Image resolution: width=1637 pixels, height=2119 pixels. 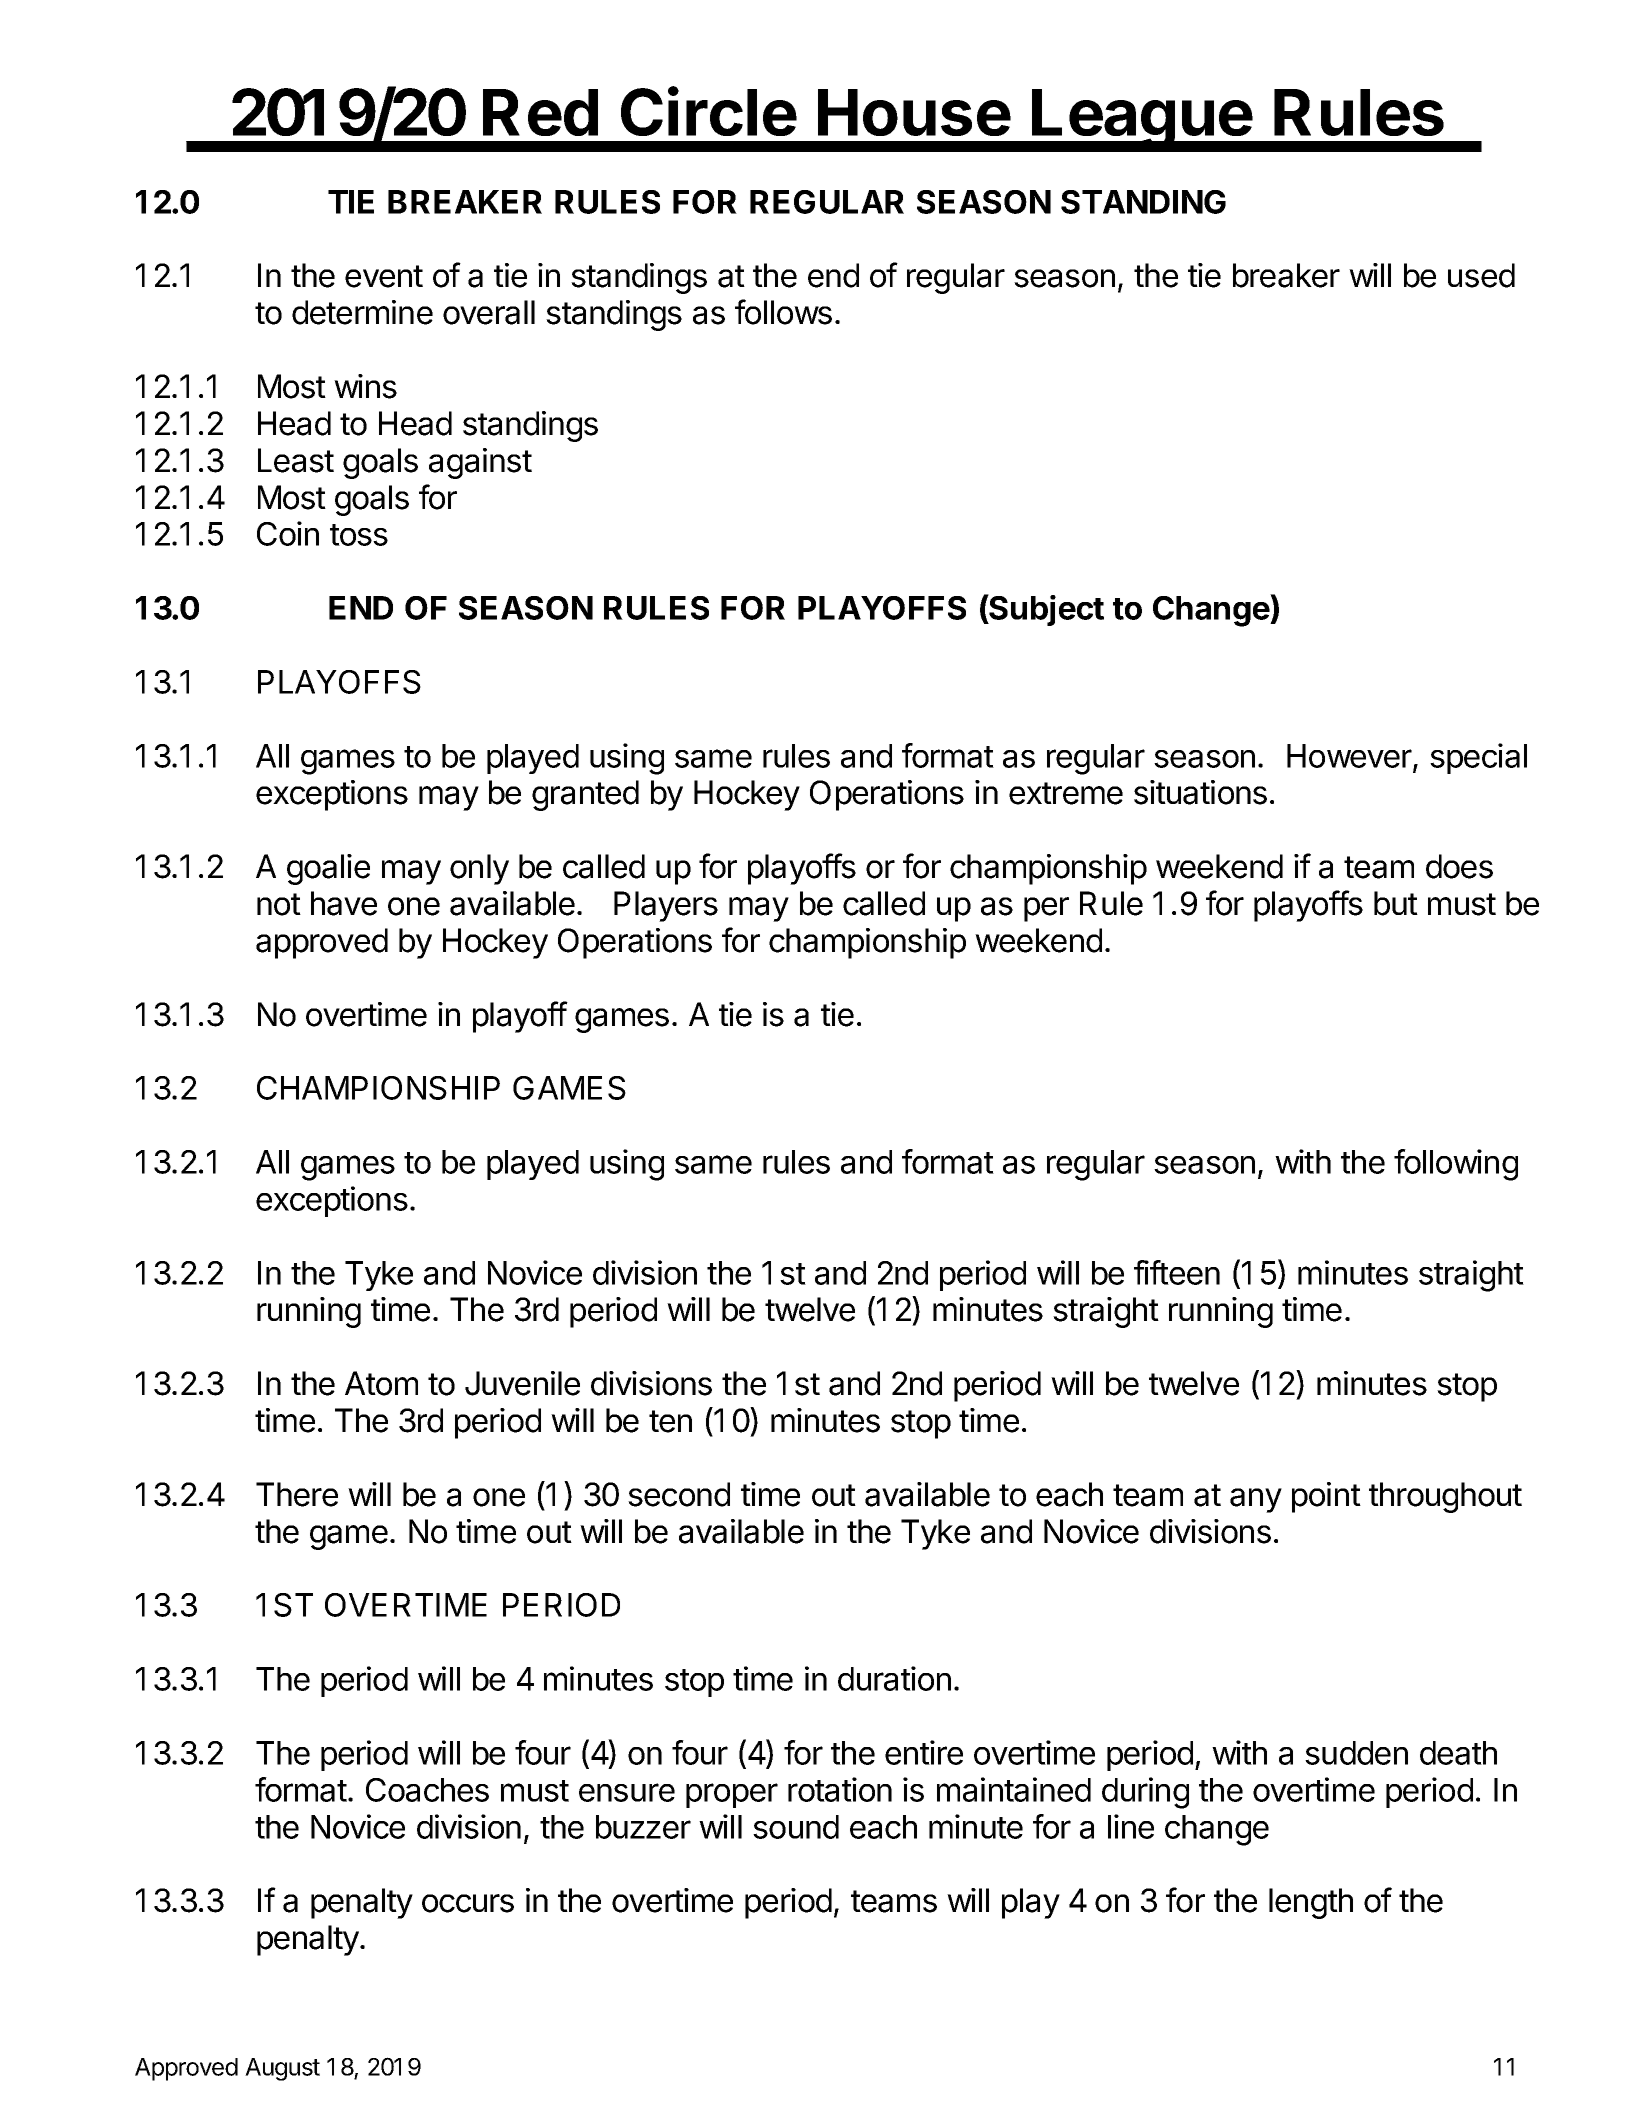 What do you see at coordinates (468, 1903) in the document?
I see `occurs` at bounding box center [468, 1903].
